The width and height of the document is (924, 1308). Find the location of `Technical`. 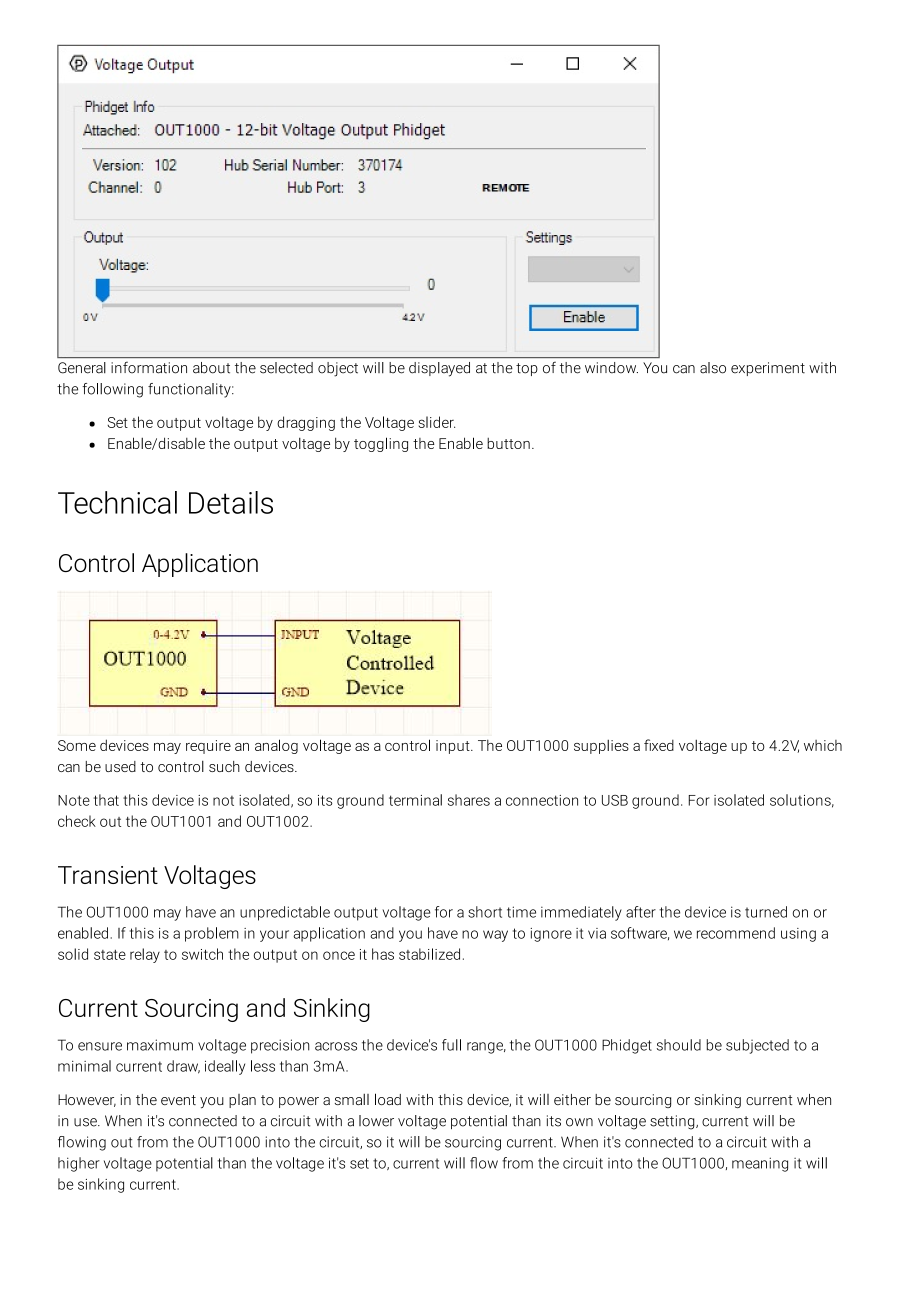

Technical is located at coordinates (117, 502).
